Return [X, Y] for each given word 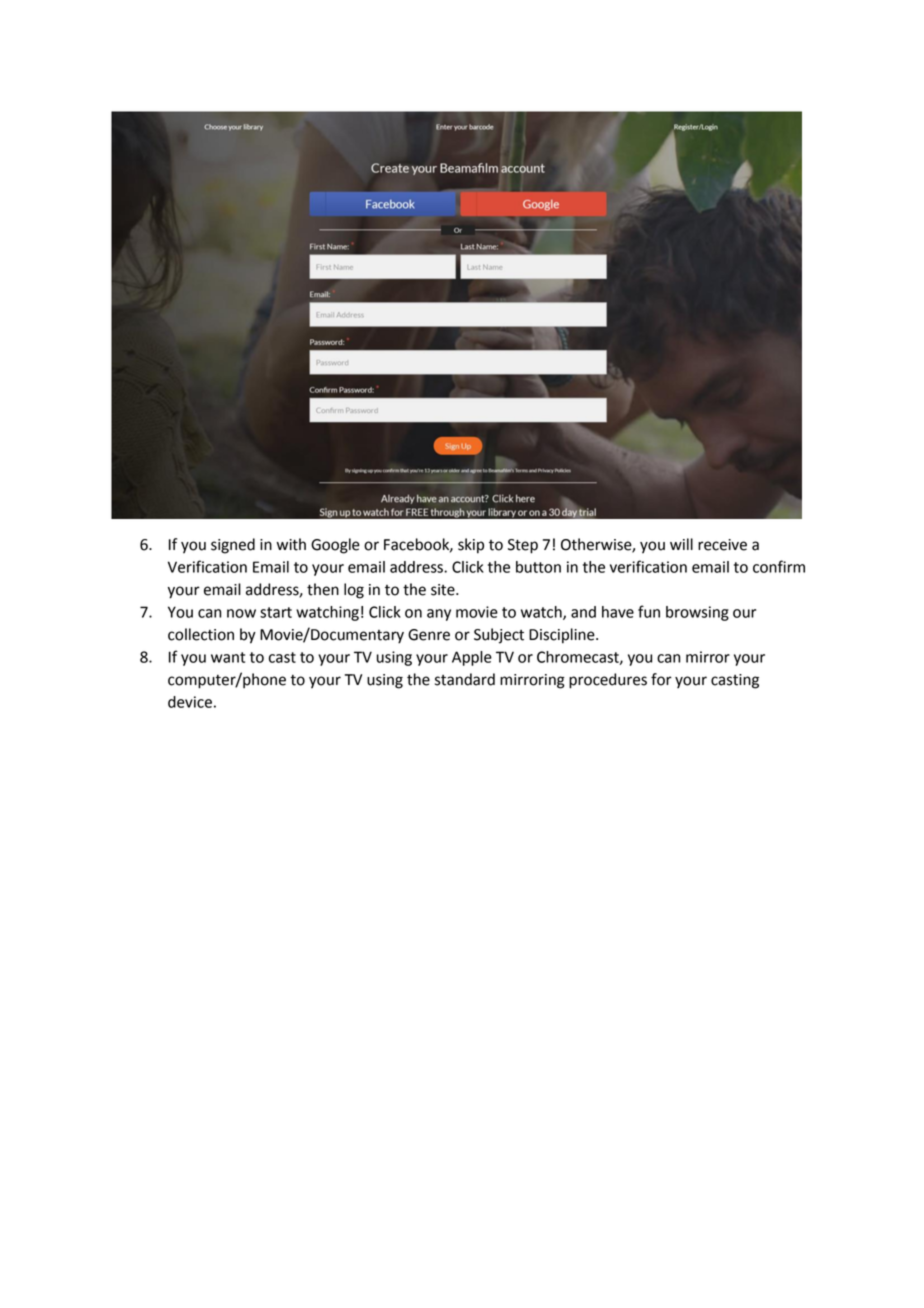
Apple [472, 658]
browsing [697, 613]
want [228, 657]
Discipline [563, 636]
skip [471, 546]
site [444, 590]
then [323, 589]
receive [722, 545]
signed [233, 546]
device [190, 702]
